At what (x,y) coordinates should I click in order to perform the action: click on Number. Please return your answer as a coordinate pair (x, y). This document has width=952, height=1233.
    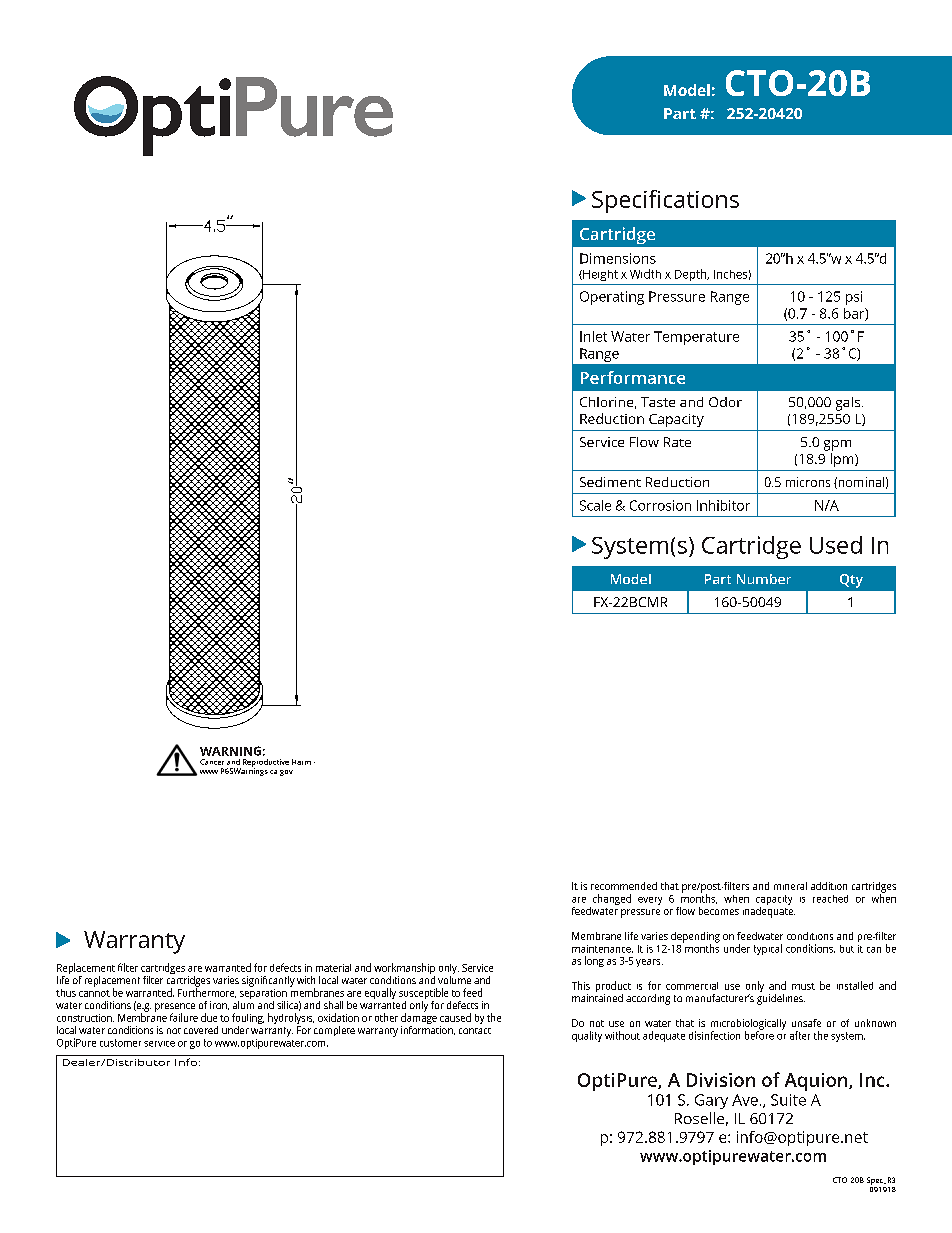
    Looking at the image, I should click on (764, 579).
